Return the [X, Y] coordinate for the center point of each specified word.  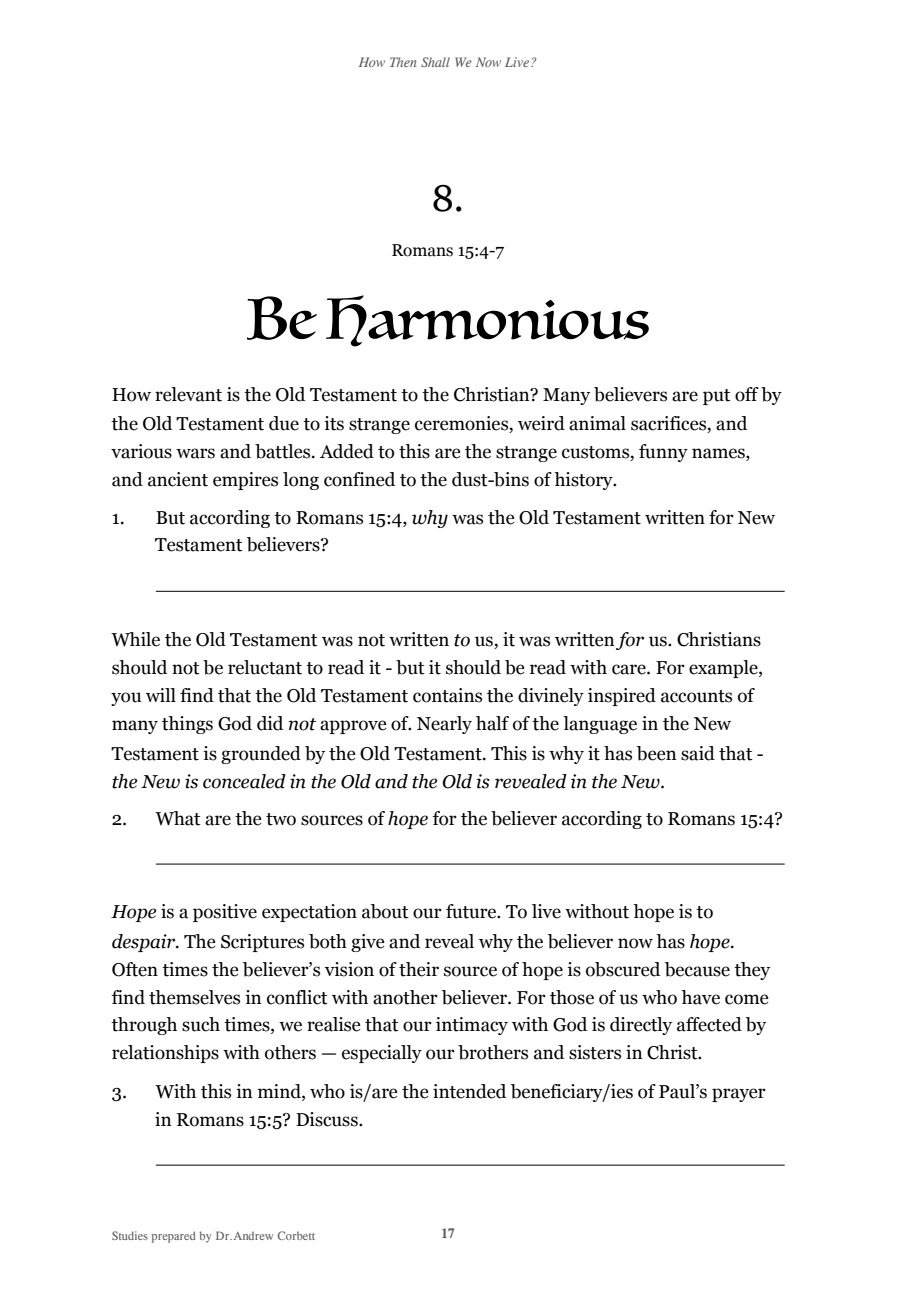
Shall [435, 62]
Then [403, 62]
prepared [173, 1237]
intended [469, 1091]
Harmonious [487, 321]
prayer [739, 1095]
